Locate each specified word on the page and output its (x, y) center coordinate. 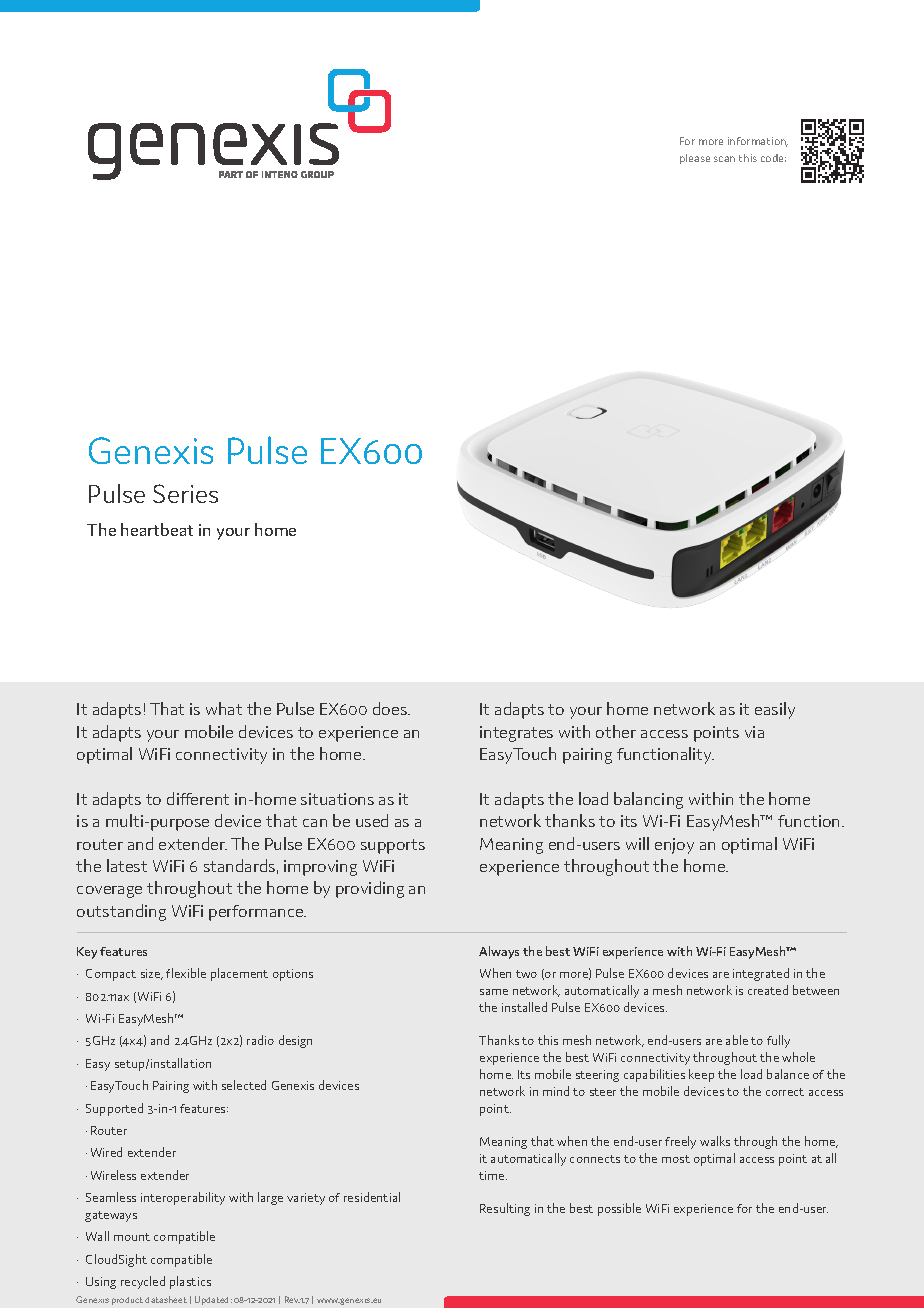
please (695, 159)
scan (724, 159)
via (754, 732)
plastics (190, 1282)
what (224, 708)
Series (185, 493)
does (391, 708)
